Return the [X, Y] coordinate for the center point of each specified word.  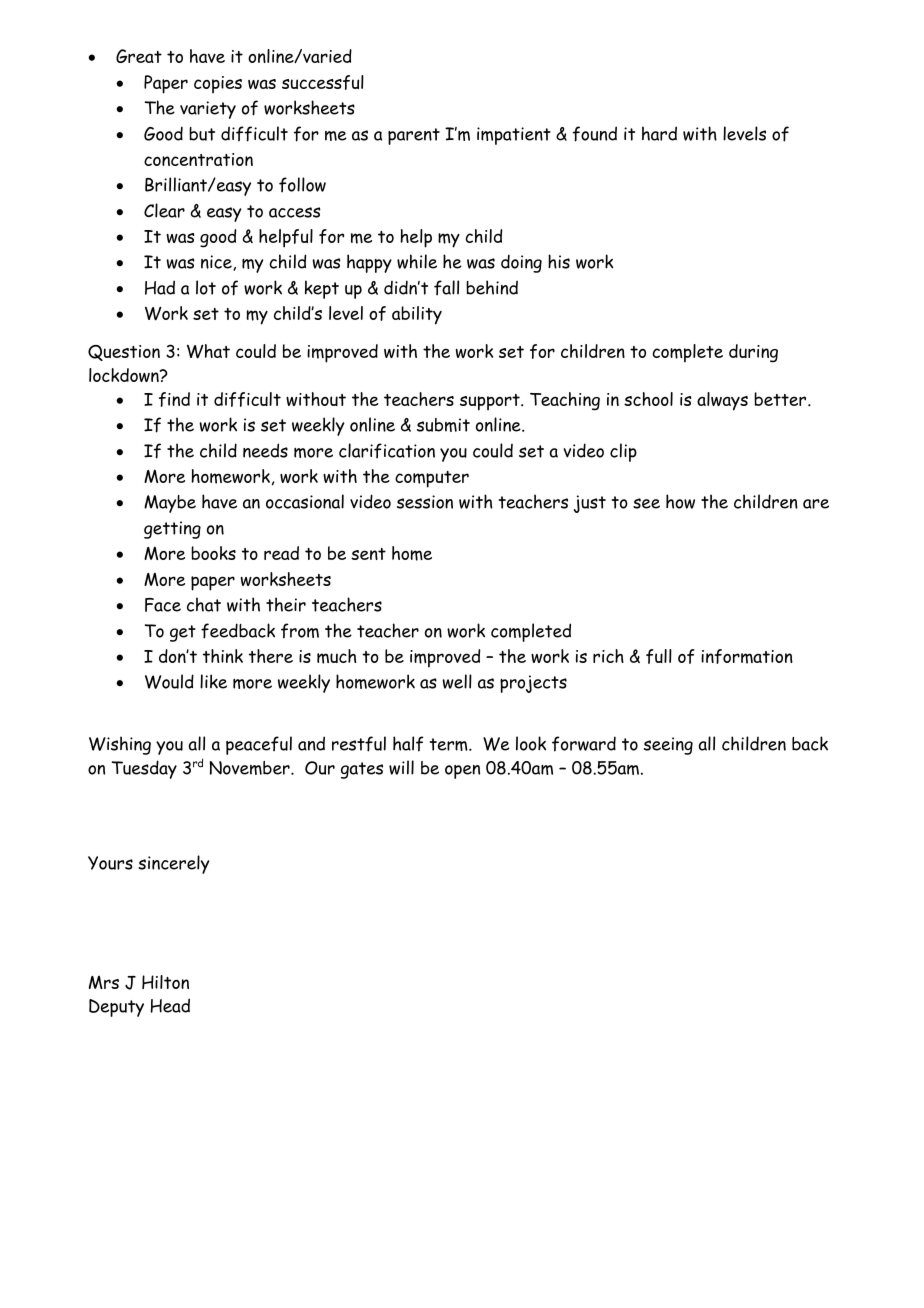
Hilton [165, 982]
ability [417, 315]
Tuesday [144, 769]
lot [206, 287]
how [680, 501]
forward [584, 744]
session [425, 502]
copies [218, 84]
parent [414, 136]
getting [172, 530]
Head [170, 1005]
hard [659, 133]
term [450, 744]
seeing [668, 746]
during [753, 353]
